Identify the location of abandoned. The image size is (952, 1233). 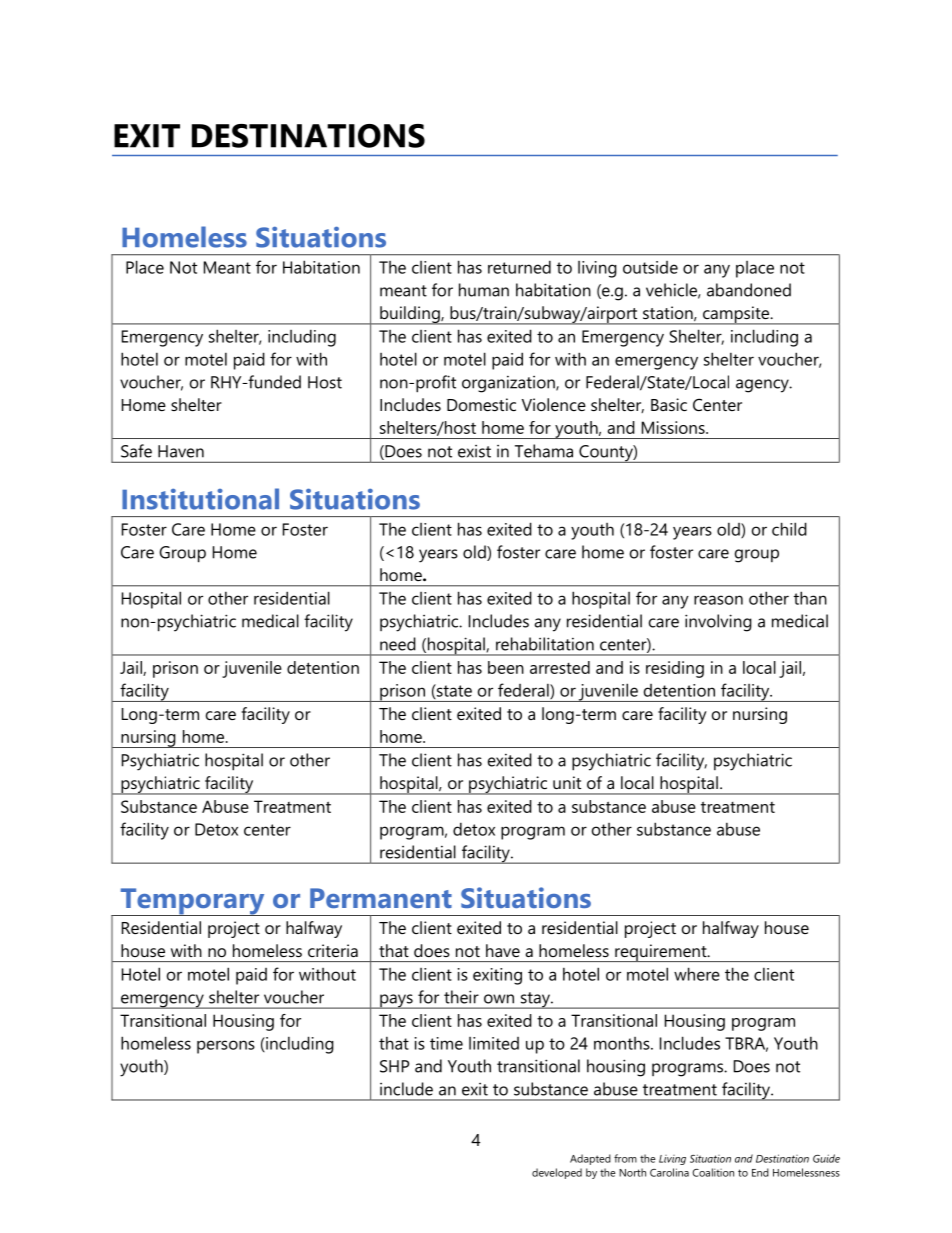
(749, 290).
